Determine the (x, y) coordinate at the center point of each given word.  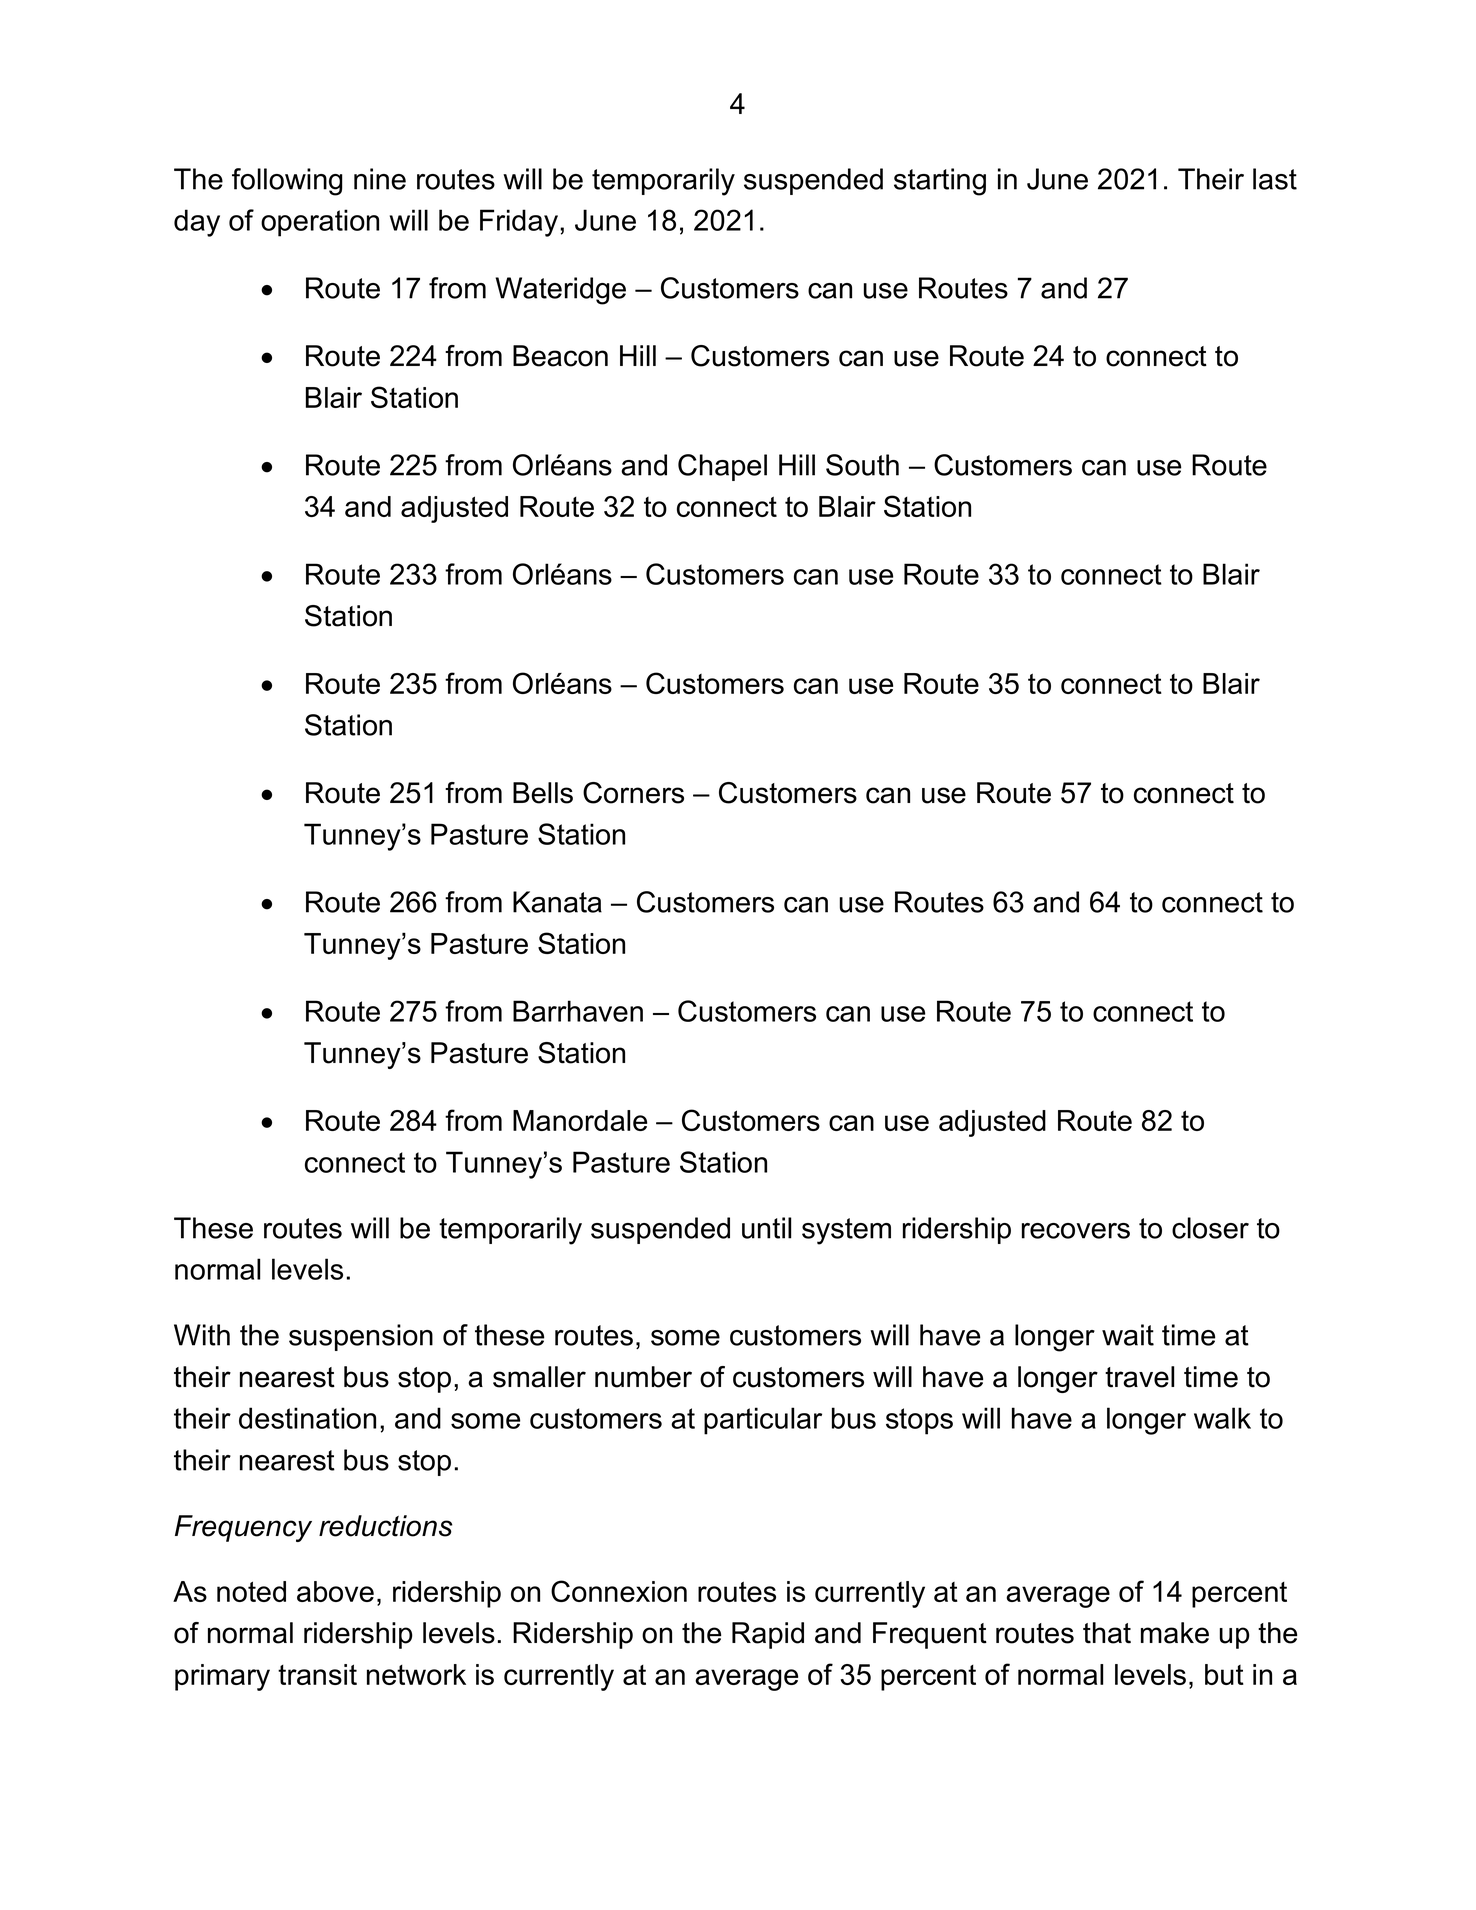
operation (320, 223)
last (1275, 179)
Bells (543, 793)
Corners (633, 793)
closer (1210, 1228)
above (335, 1591)
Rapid (768, 1635)
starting (940, 182)
